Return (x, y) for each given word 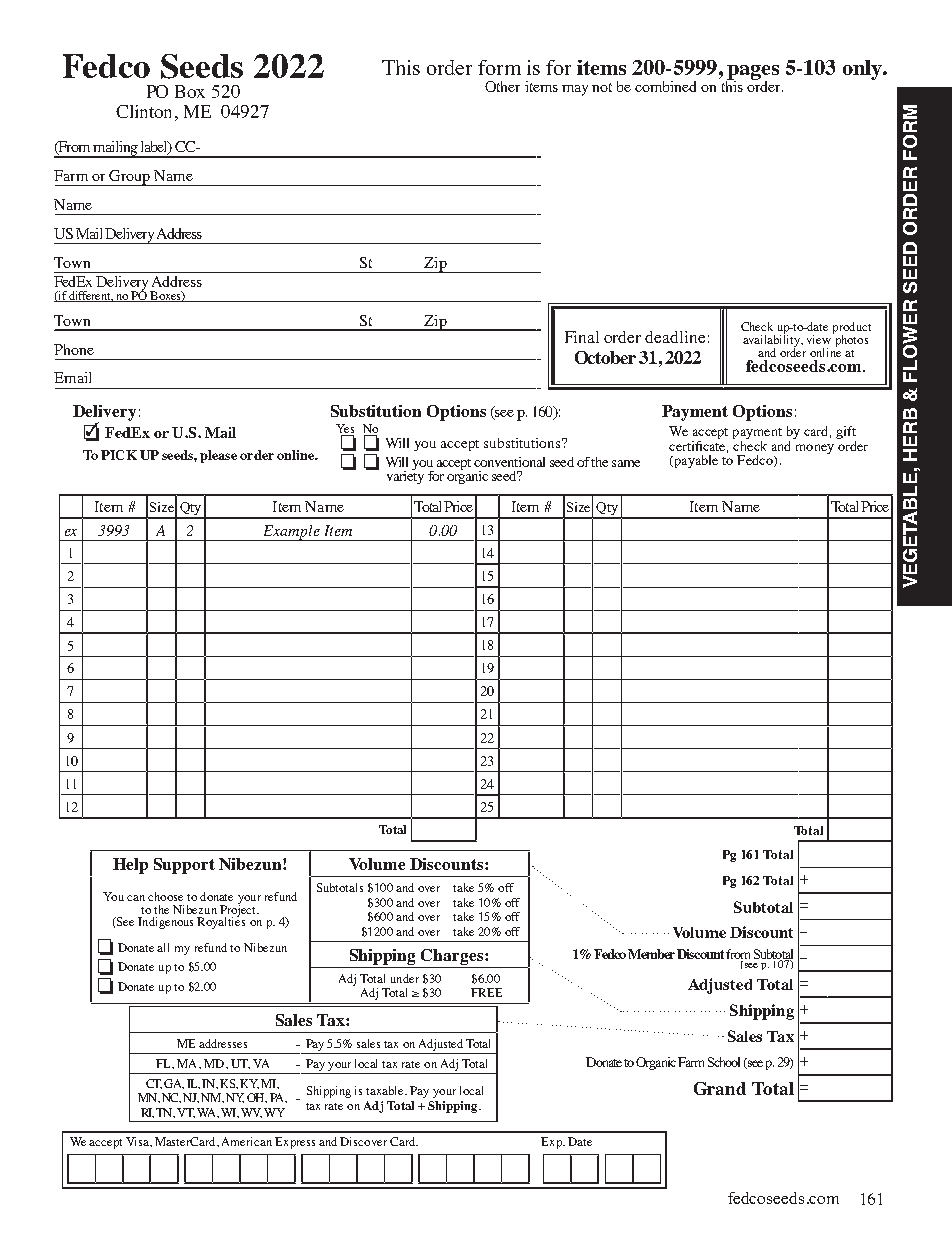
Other (502, 86)
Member (651, 954)
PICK (119, 455)
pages (752, 73)
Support (184, 866)
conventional (509, 462)
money (815, 449)
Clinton (146, 111)
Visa (138, 1141)
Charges (453, 957)
